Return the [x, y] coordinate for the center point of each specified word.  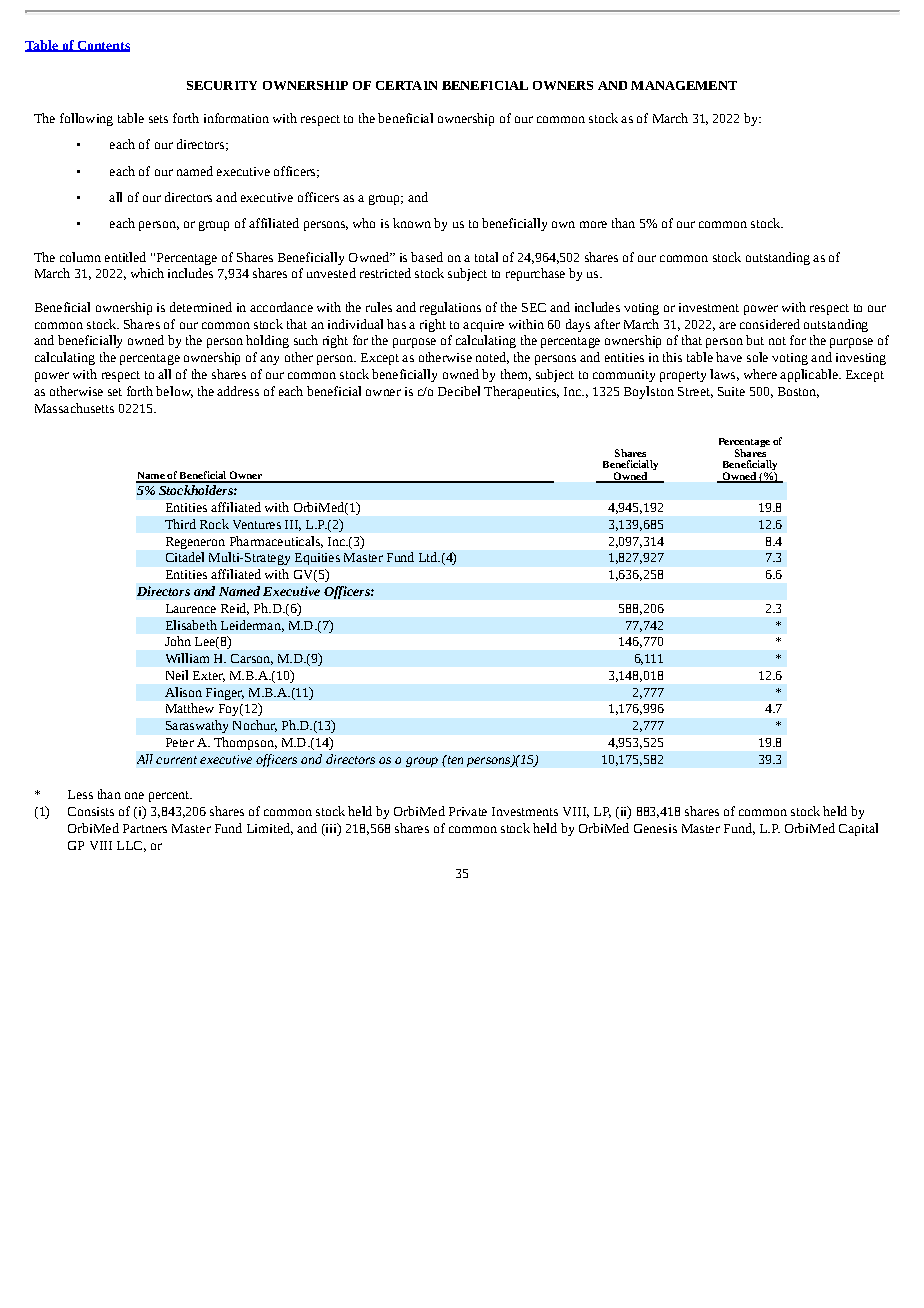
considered [770, 324]
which [147, 273]
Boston [798, 392]
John [178, 641]
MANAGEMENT [684, 85]
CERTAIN [406, 85]
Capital [858, 829]
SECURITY [222, 85]
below [174, 392]
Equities [317, 559]
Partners [145, 828]
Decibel [459, 391]
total [486, 257]
